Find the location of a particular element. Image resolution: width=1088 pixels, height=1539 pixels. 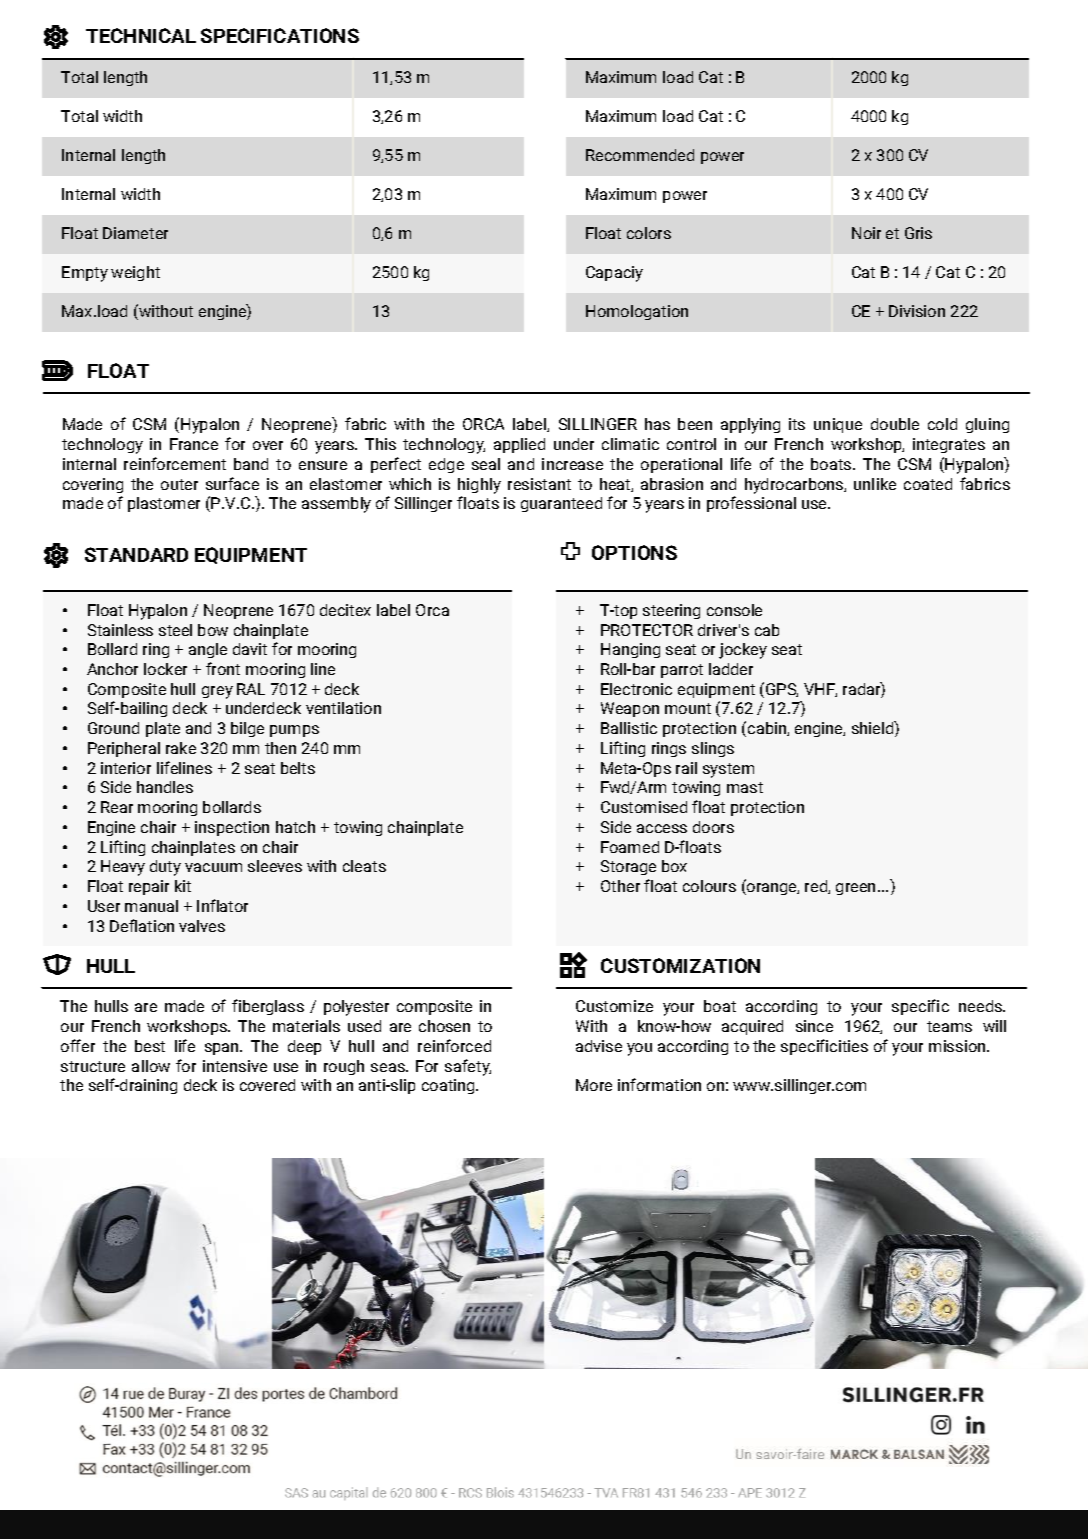

span is located at coordinates (223, 1049).
